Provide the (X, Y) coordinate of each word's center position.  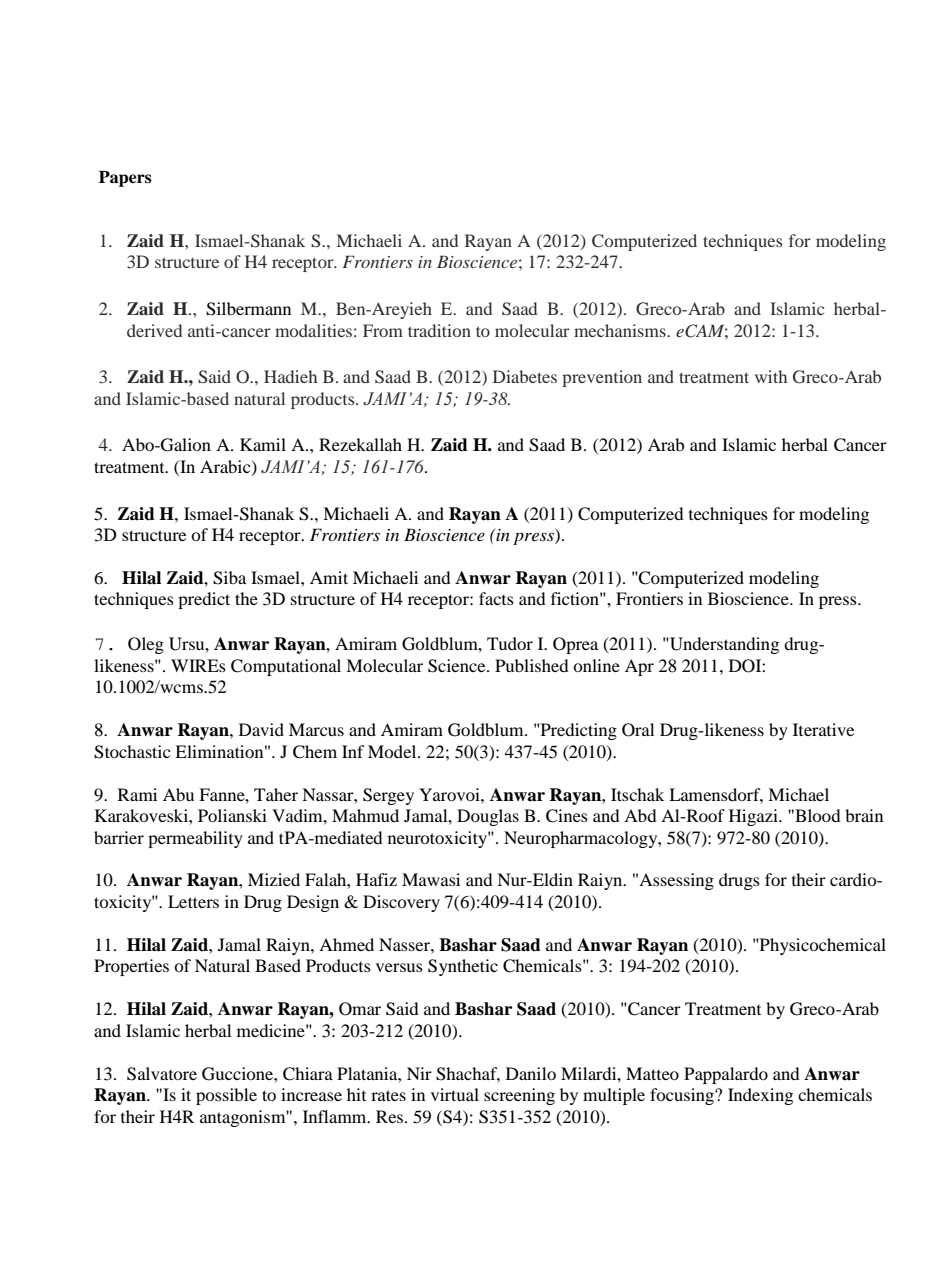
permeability (195, 839)
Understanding (723, 645)
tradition (439, 330)
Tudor (510, 643)
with (771, 376)
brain (864, 815)
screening (519, 1096)
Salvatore (162, 1074)
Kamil (263, 444)
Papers (125, 179)
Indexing (760, 1096)
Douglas (488, 817)
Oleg (146, 645)
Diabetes (525, 376)
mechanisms (621, 330)
